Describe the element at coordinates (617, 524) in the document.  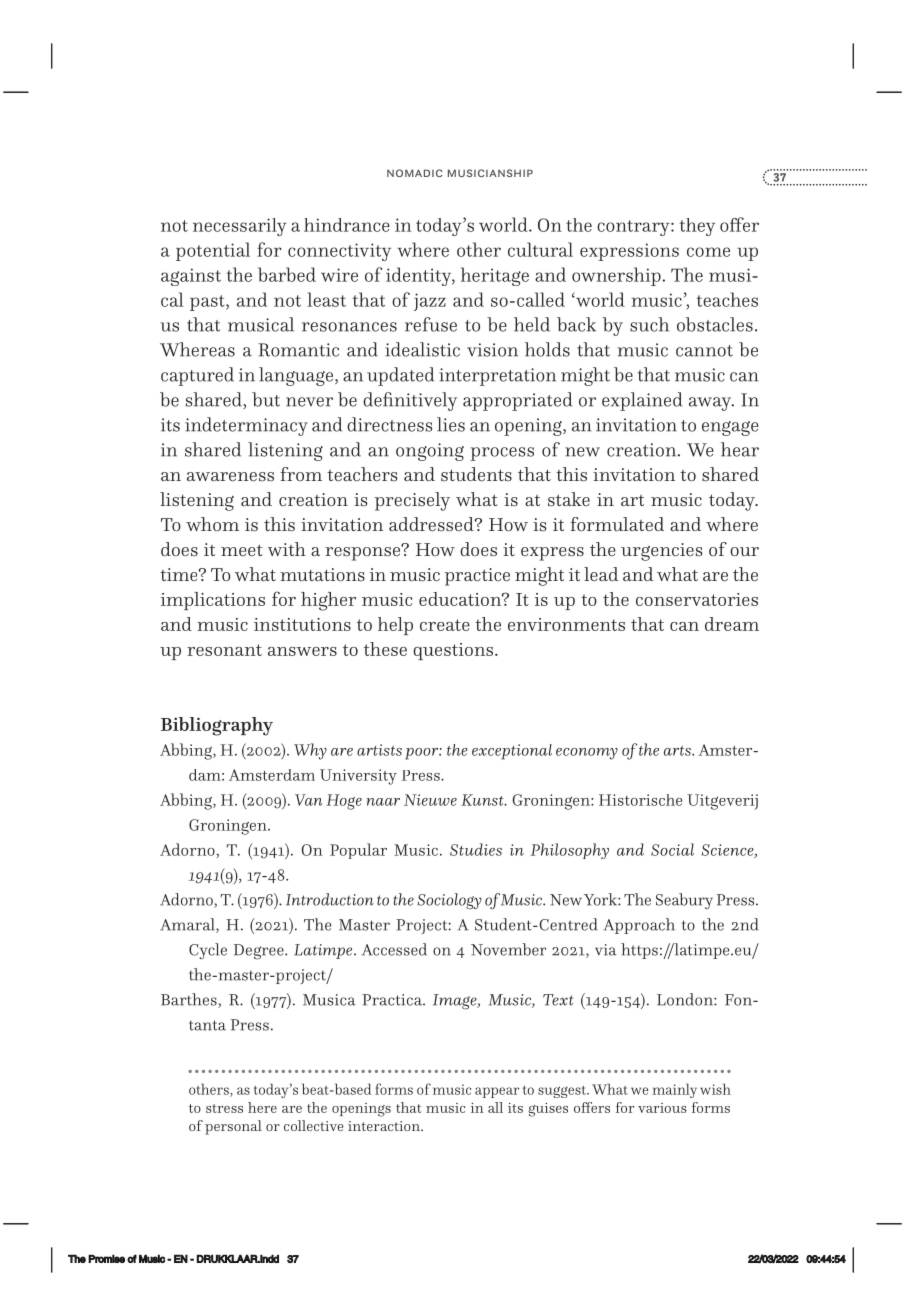
I see `formulated` at that location.
